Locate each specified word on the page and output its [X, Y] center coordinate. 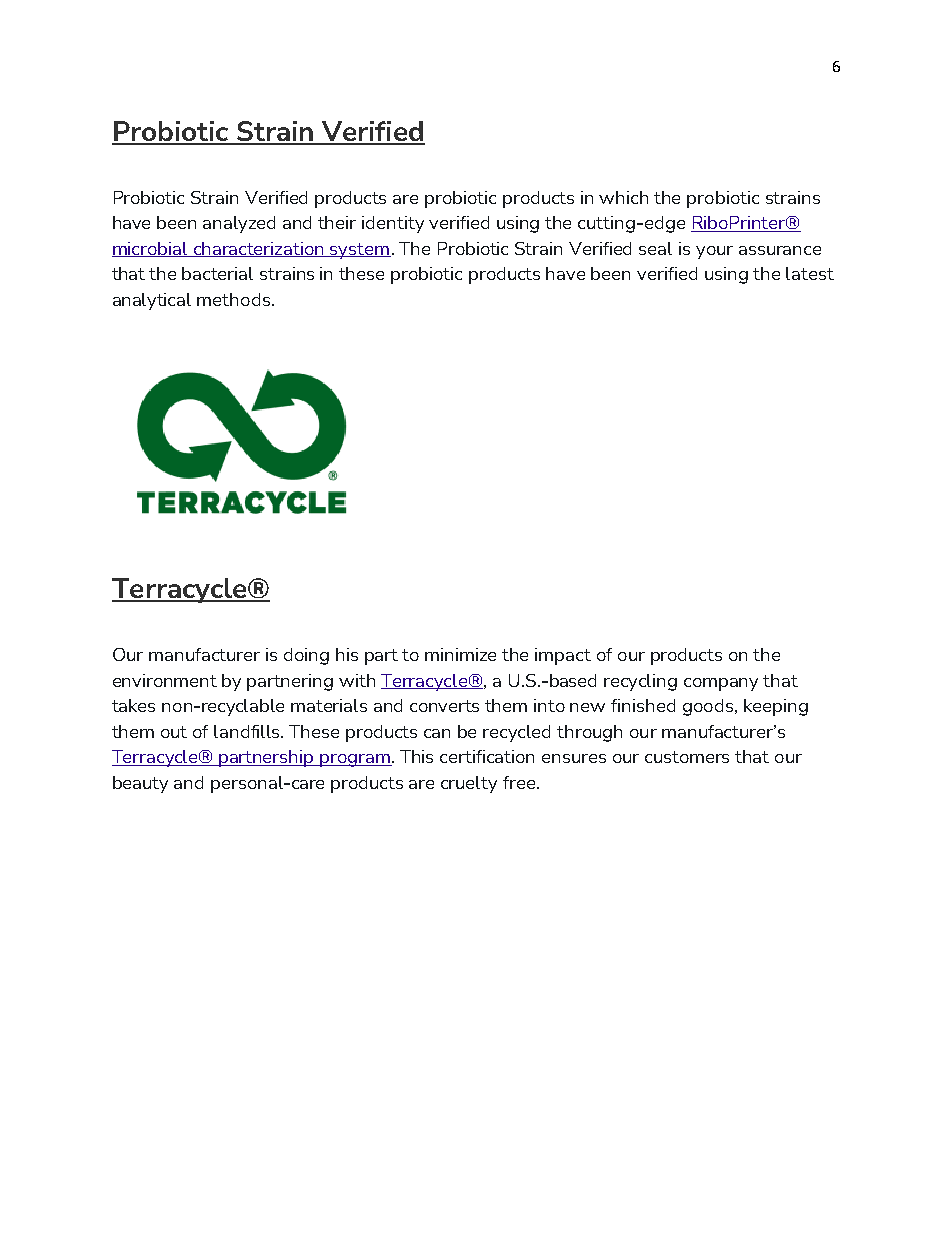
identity [393, 224]
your [714, 252]
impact [563, 656]
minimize [460, 654]
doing [306, 656]
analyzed [239, 224]
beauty [140, 784]
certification [487, 756]
